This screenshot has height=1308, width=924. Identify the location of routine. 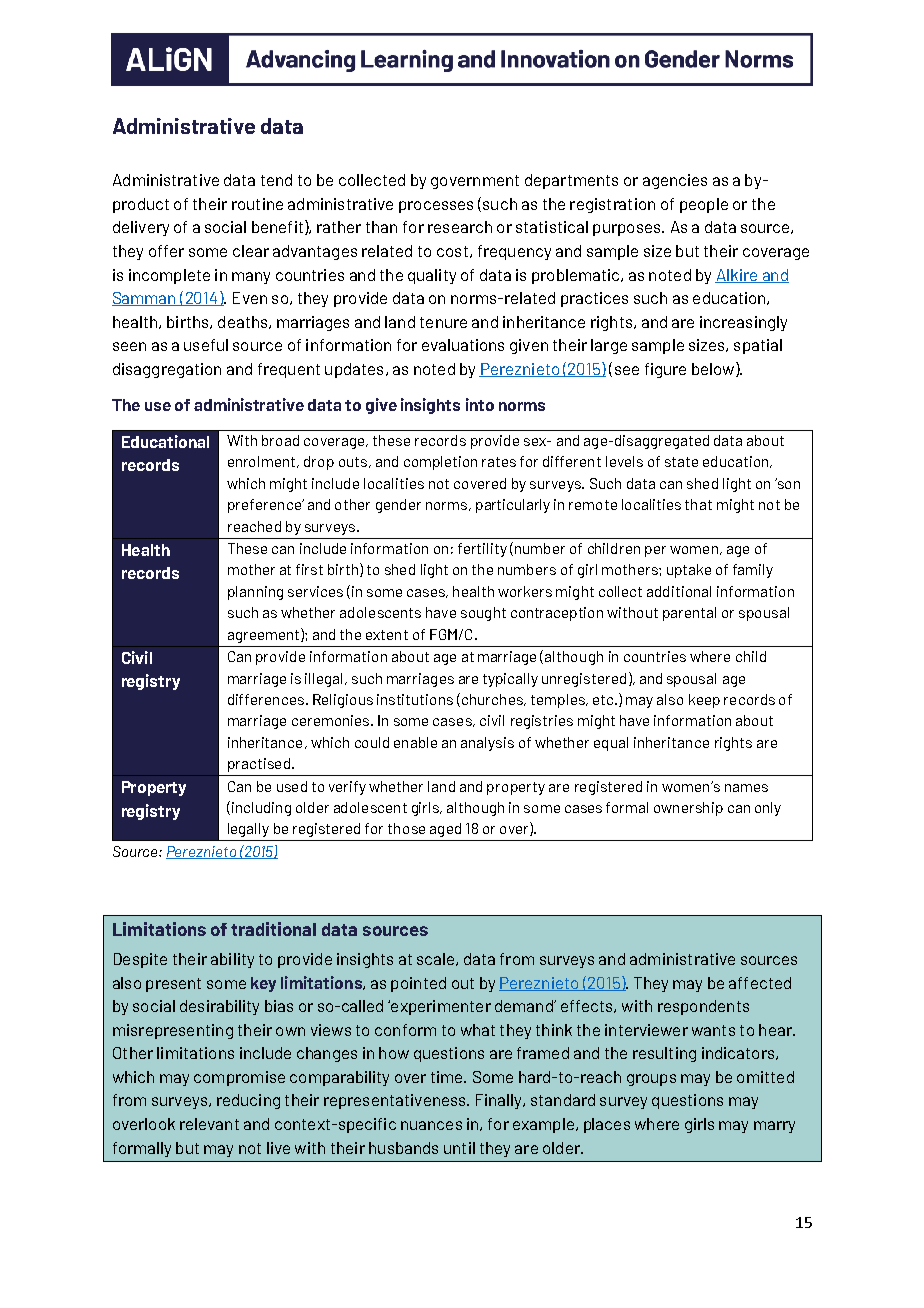
(257, 204).
